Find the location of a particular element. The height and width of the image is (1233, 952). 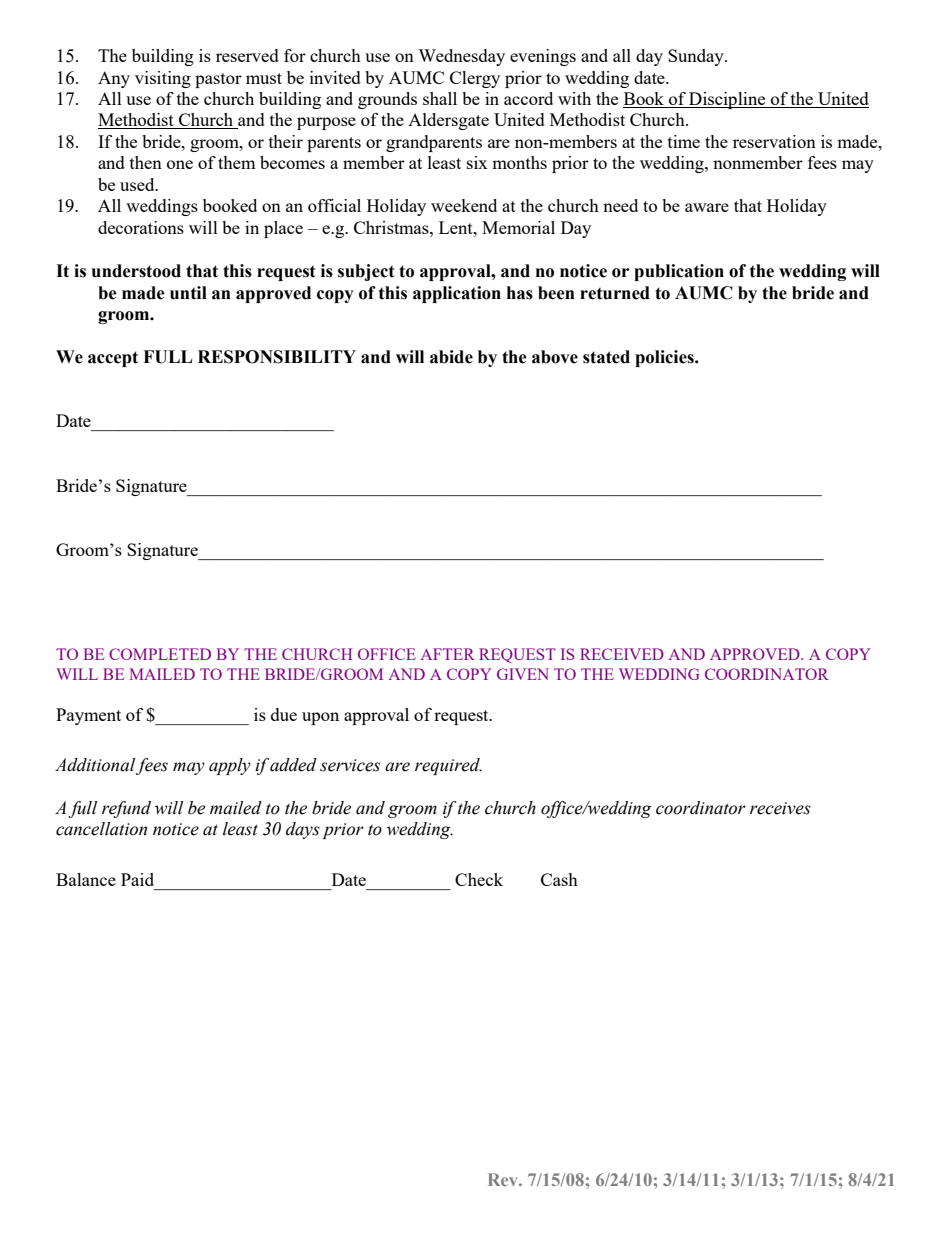

Balance is located at coordinates (86, 879).
